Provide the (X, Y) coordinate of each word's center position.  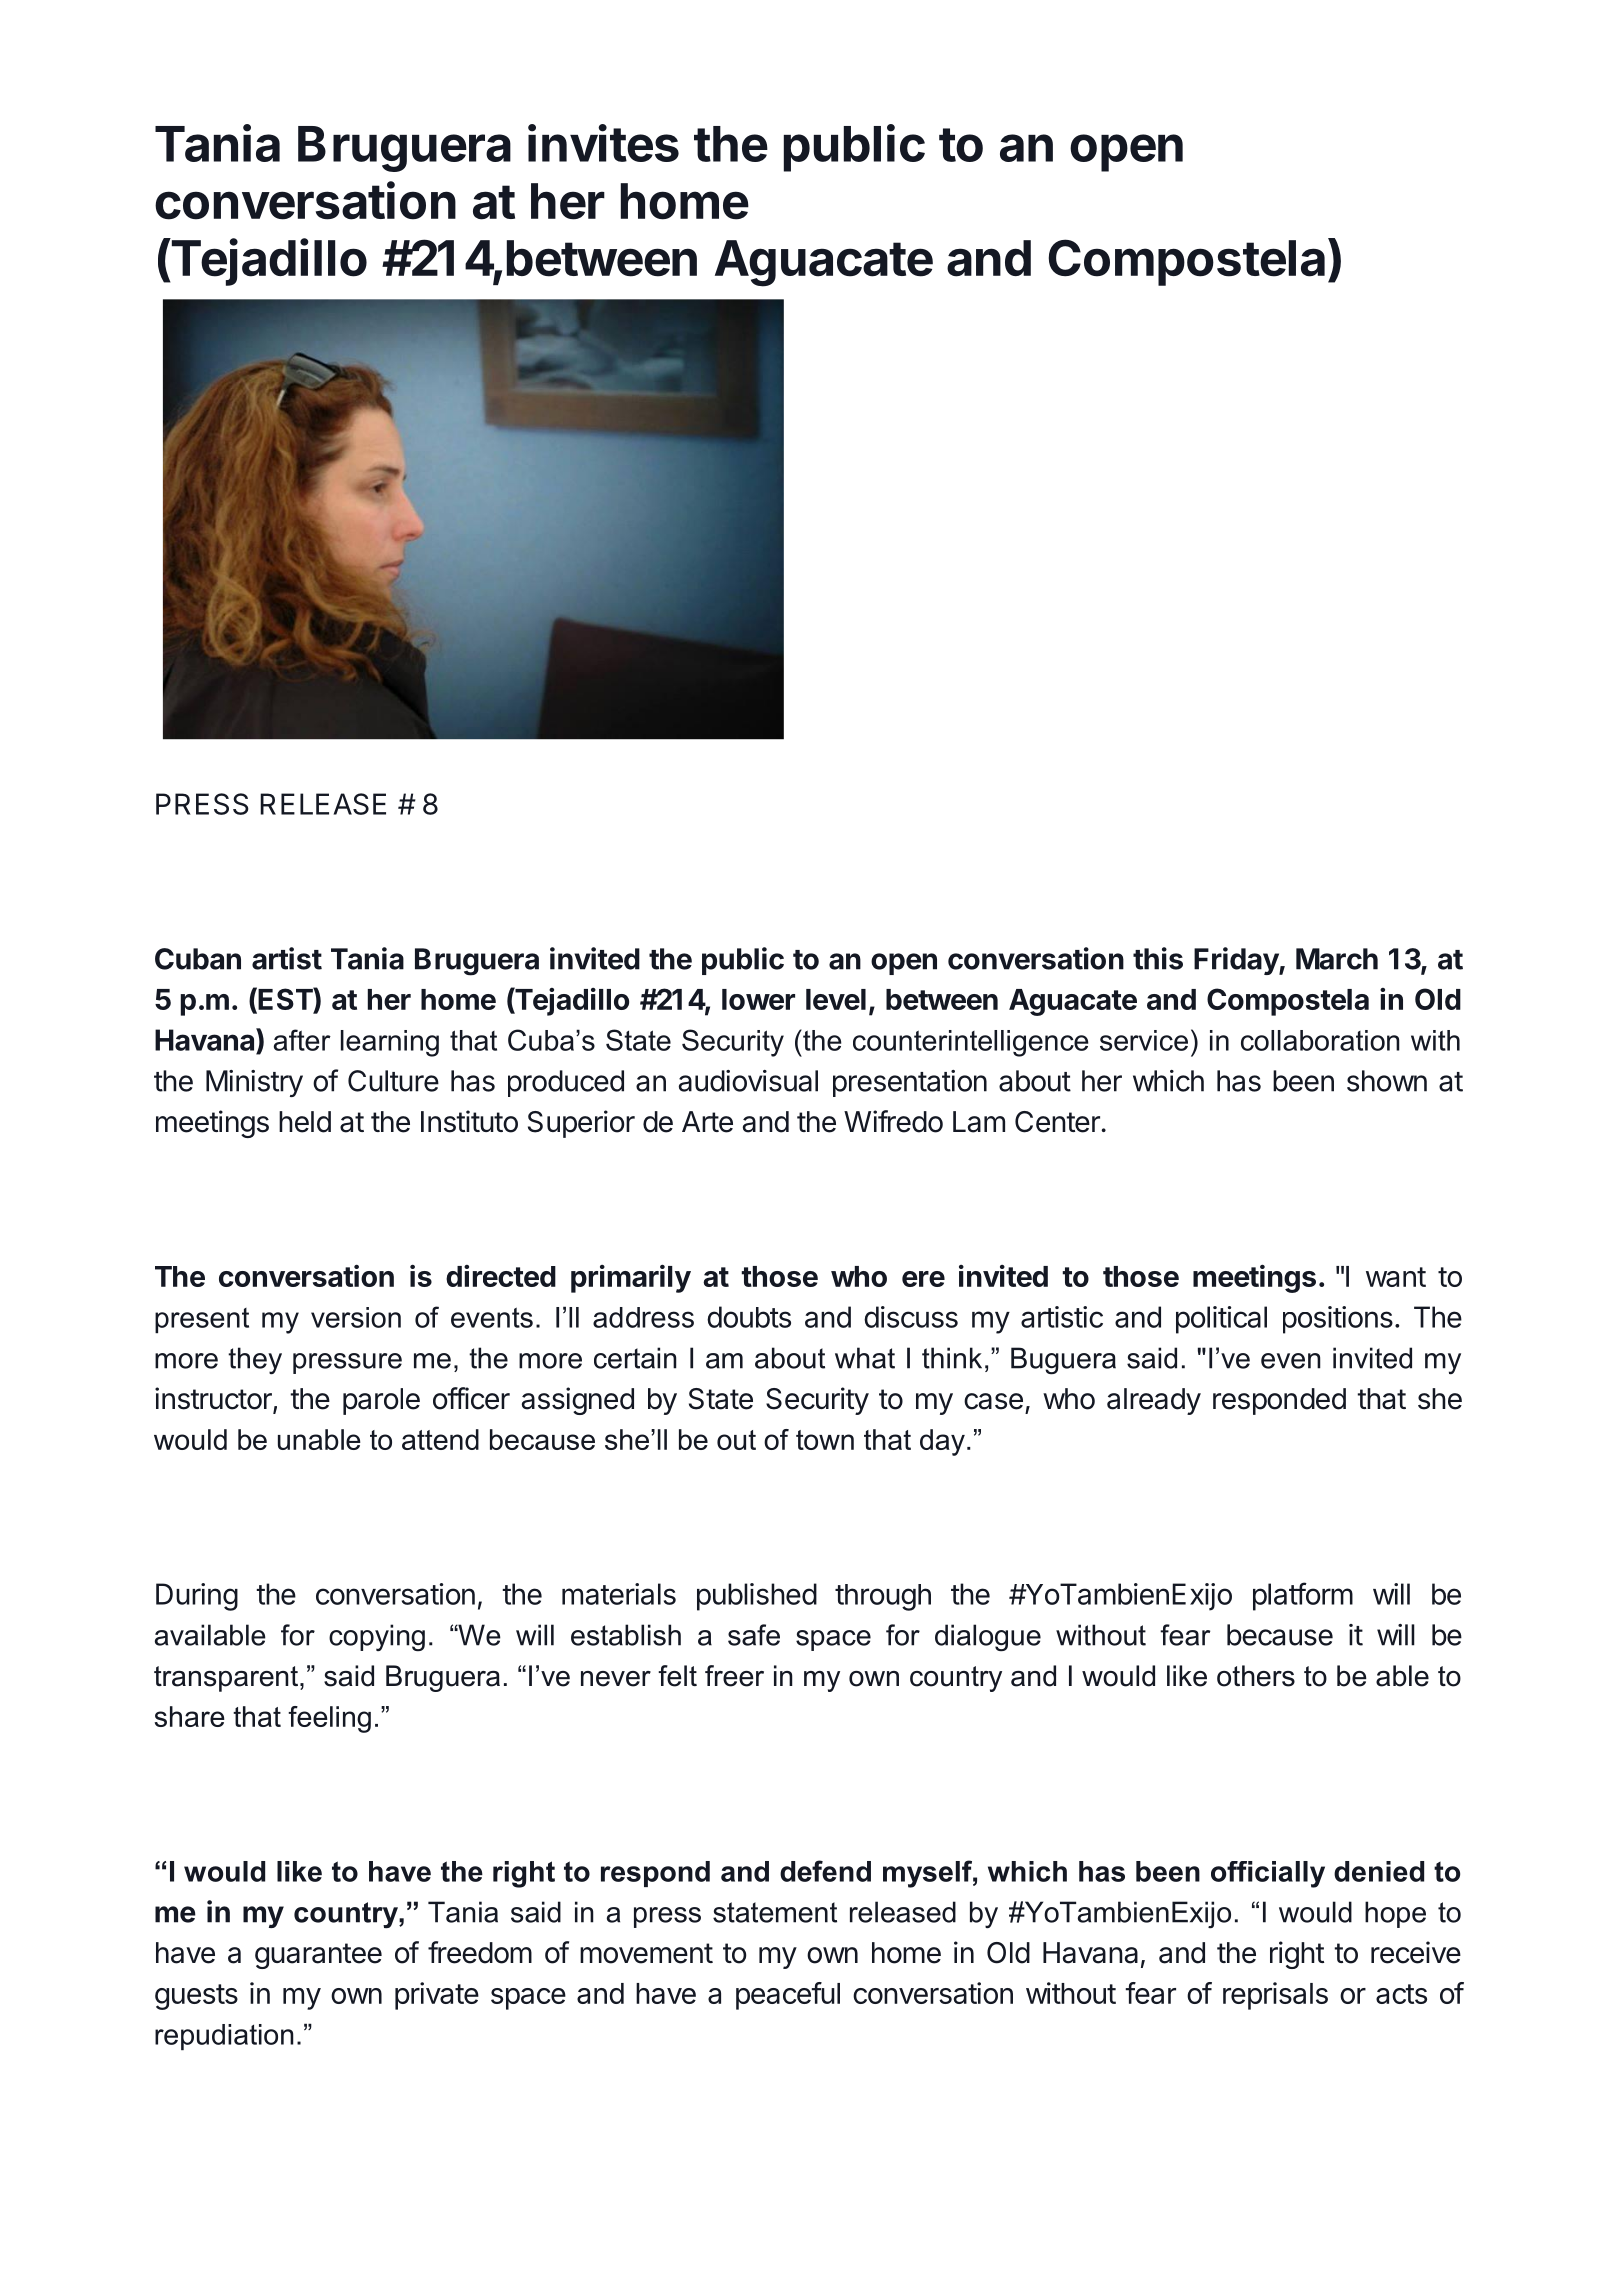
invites (603, 143)
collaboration (1320, 1040)
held (305, 1122)
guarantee (318, 1956)
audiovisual (748, 1081)
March (1337, 959)
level (836, 999)
